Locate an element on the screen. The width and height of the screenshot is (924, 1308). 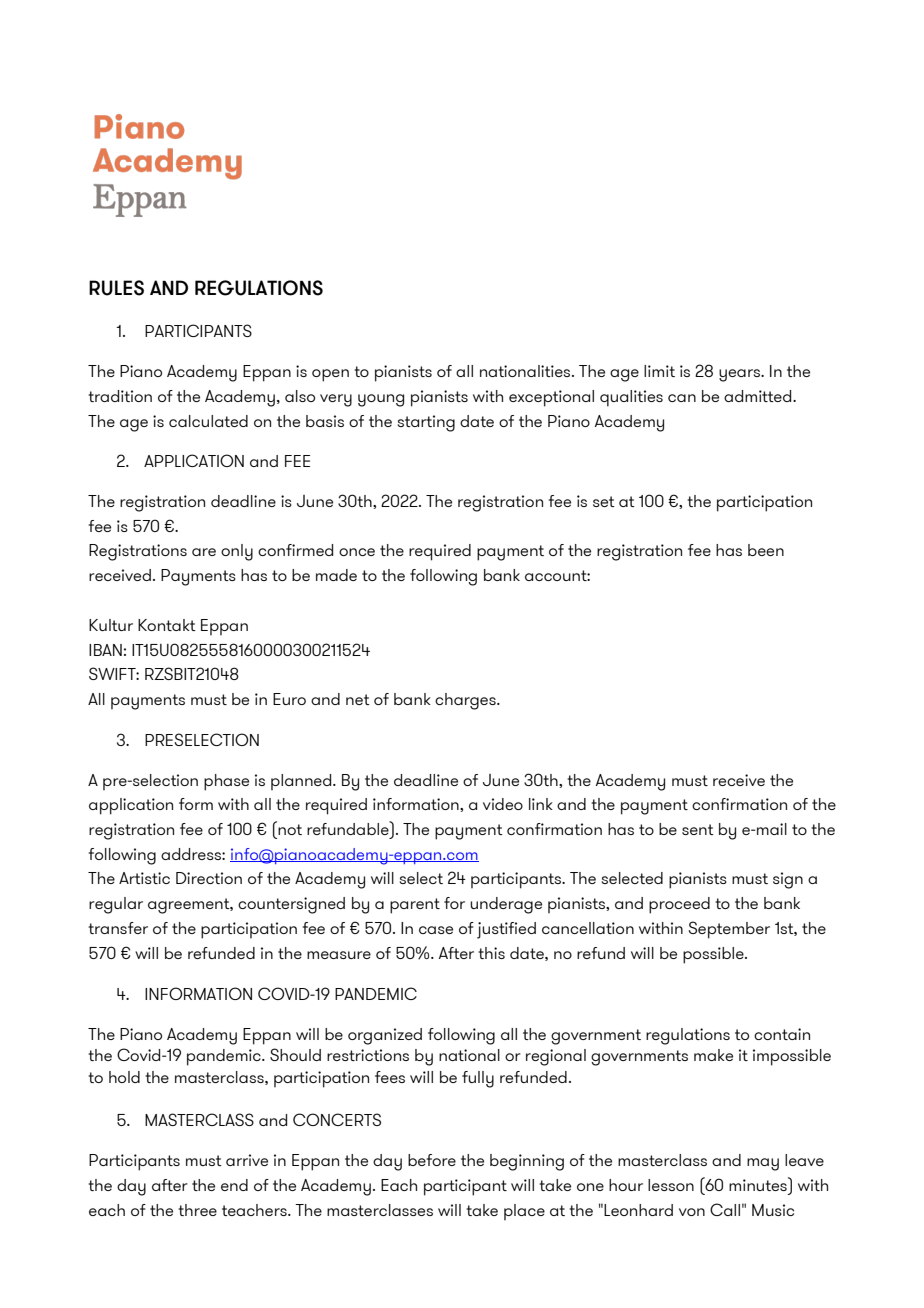
Direction is located at coordinates (209, 878).
